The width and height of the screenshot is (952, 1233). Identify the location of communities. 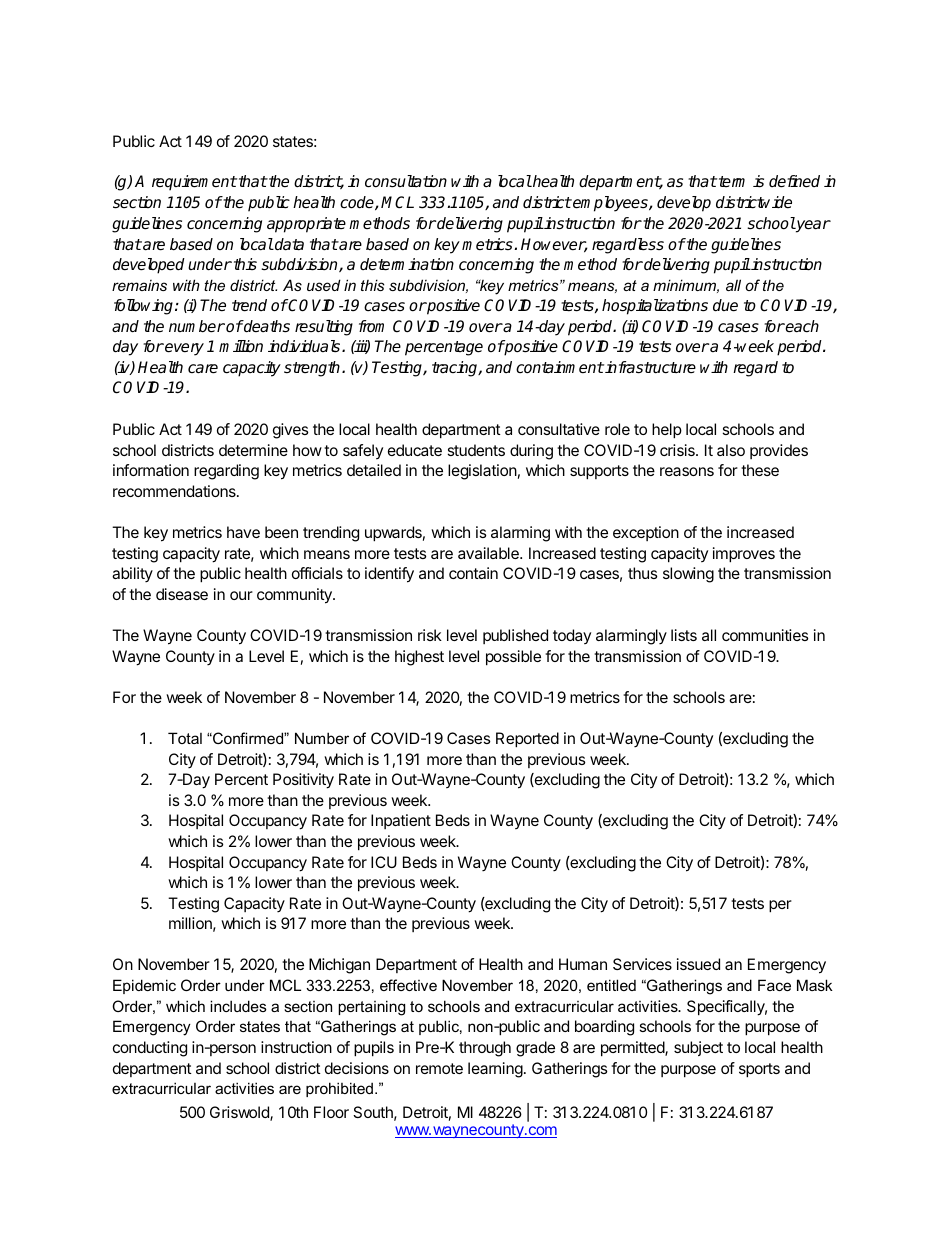
(765, 635).
